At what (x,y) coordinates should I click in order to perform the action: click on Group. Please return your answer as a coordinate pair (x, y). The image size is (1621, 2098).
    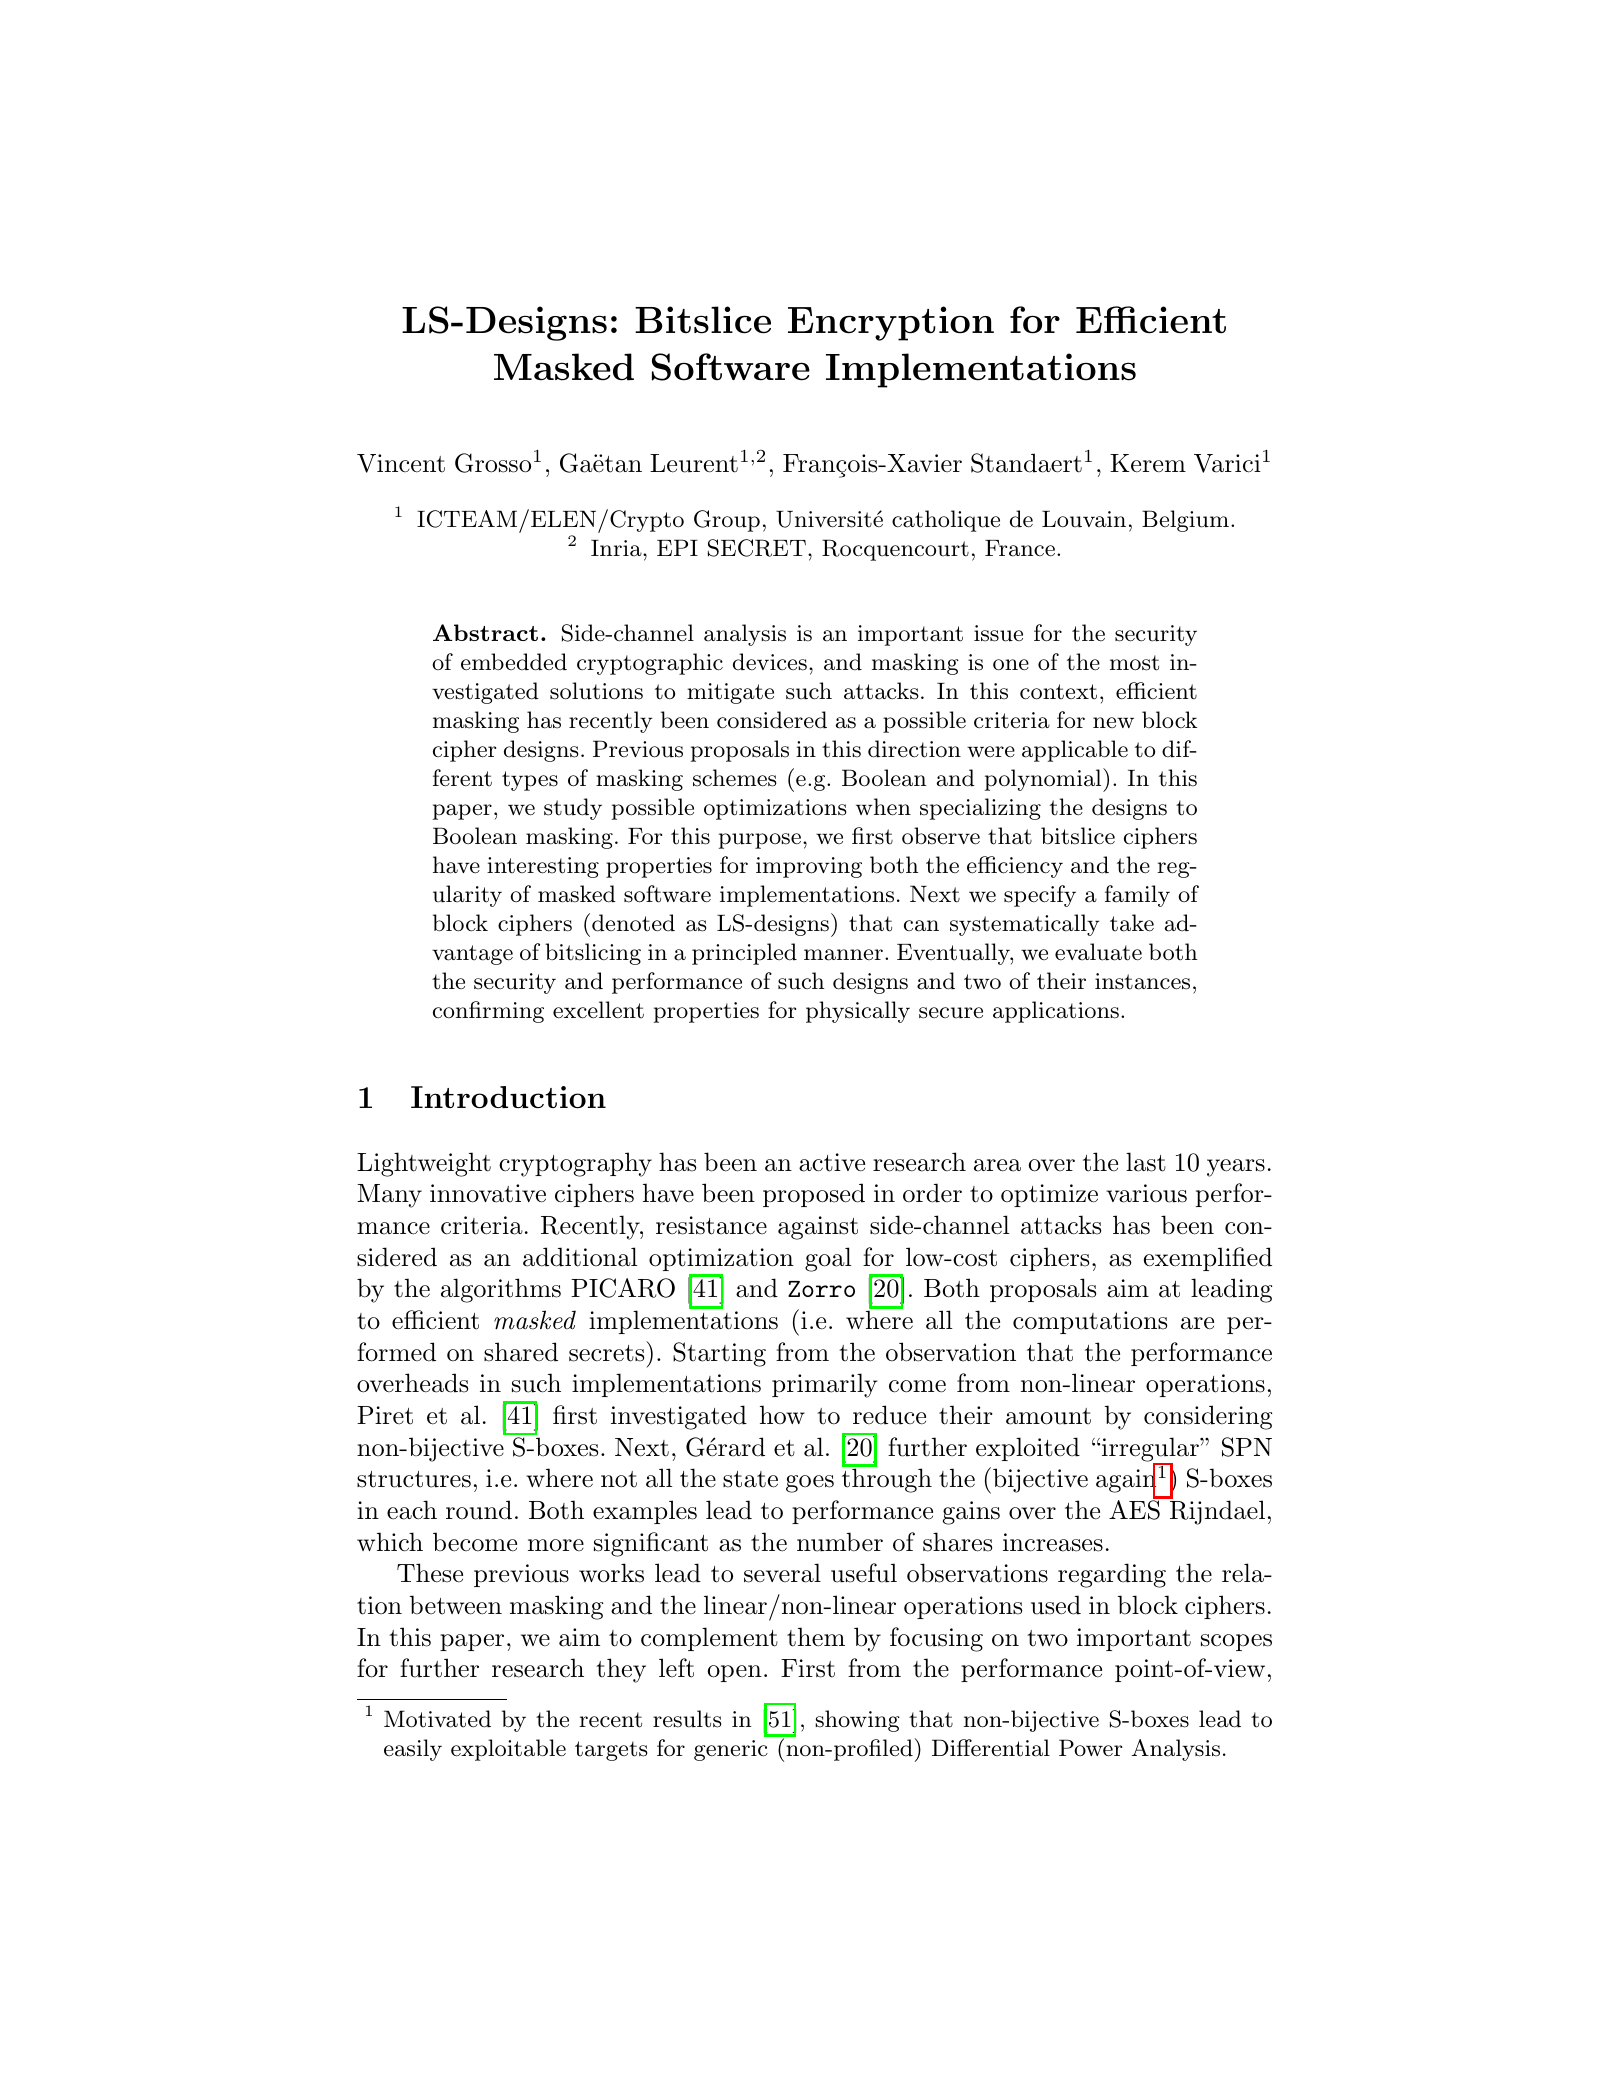
    Looking at the image, I should click on (727, 521).
